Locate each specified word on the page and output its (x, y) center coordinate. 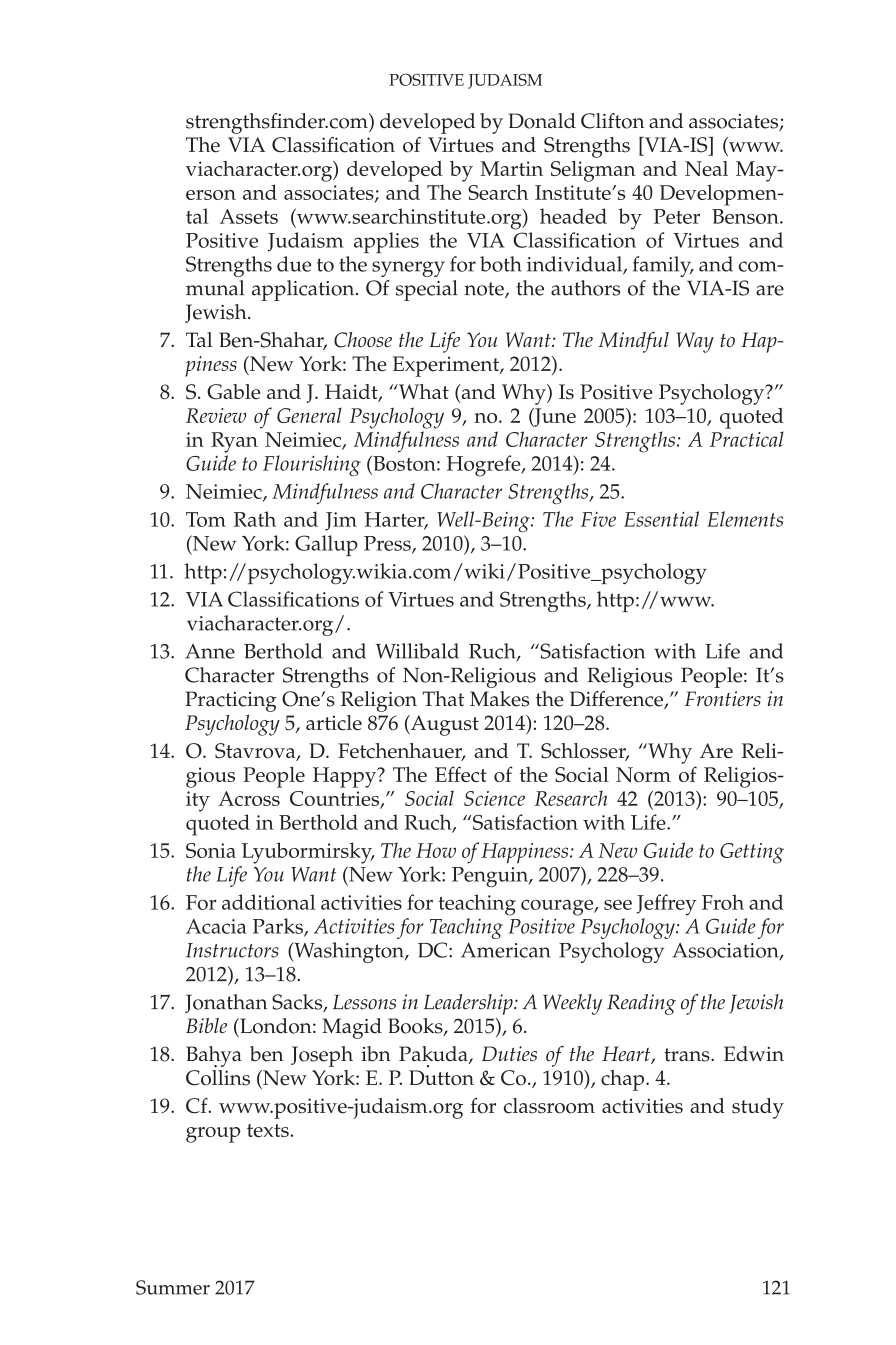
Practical (747, 439)
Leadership (469, 1004)
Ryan (234, 442)
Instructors (232, 950)
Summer (173, 1287)
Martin (511, 168)
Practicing (231, 701)
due (294, 264)
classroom (549, 1106)
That (443, 699)
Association (726, 951)
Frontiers (723, 698)
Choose (363, 340)
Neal (706, 168)
